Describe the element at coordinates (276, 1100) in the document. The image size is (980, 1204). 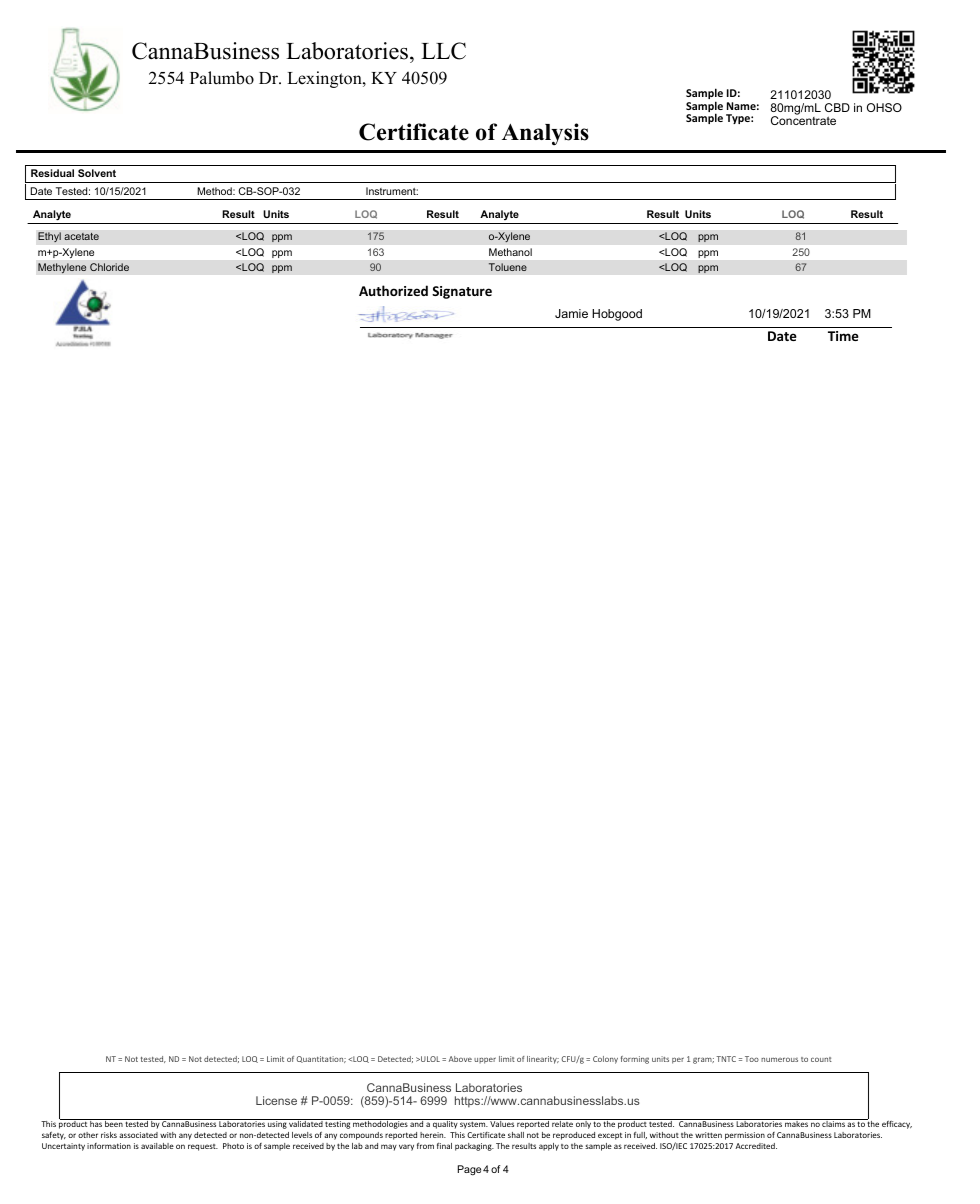
I see `License` at that location.
